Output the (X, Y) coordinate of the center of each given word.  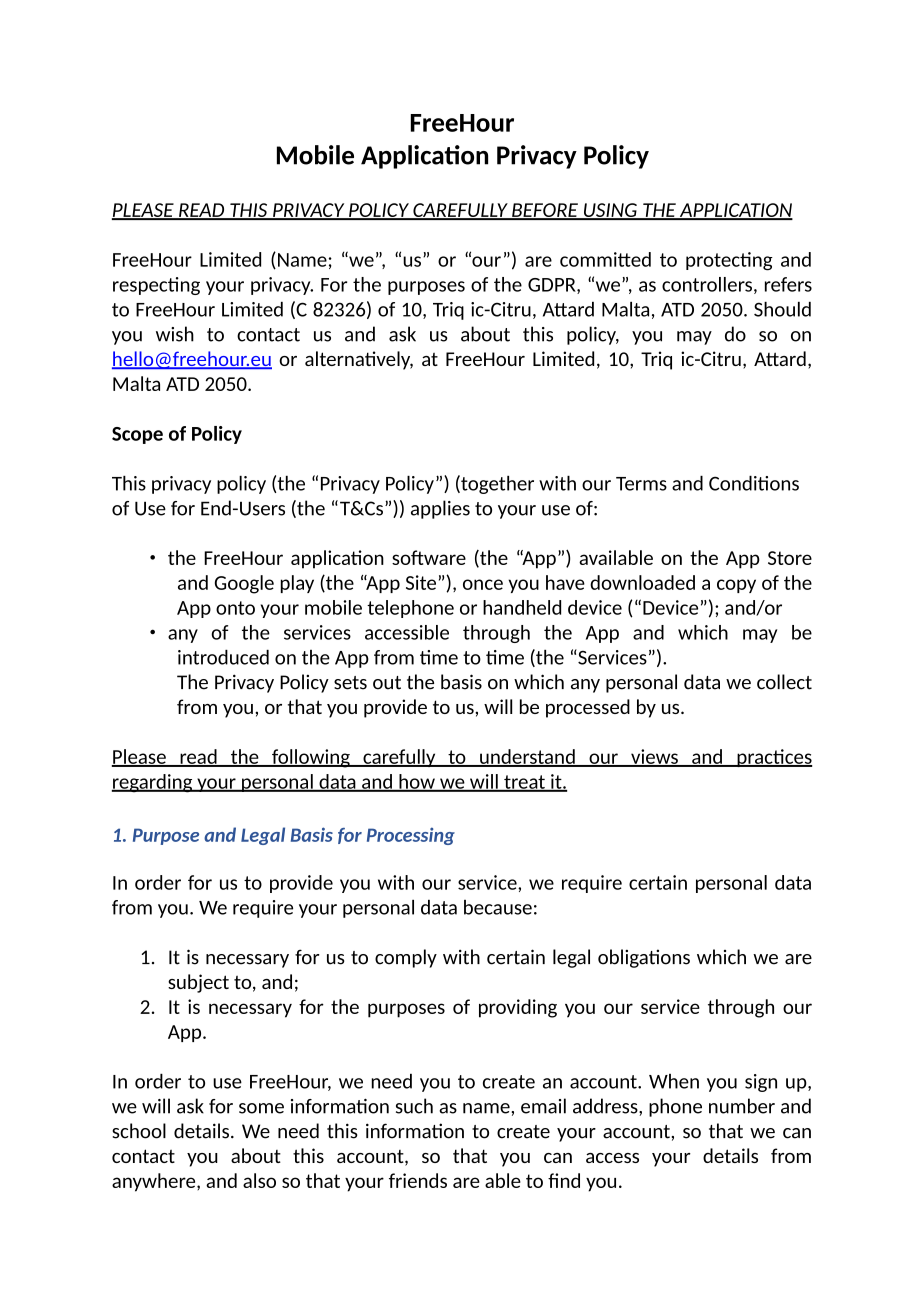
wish (175, 334)
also (259, 1180)
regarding (153, 783)
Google (244, 584)
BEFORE (545, 211)
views (654, 757)
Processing (411, 836)
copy (736, 586)
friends (418, 1180)
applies (440, 509)
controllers (707, 284)
